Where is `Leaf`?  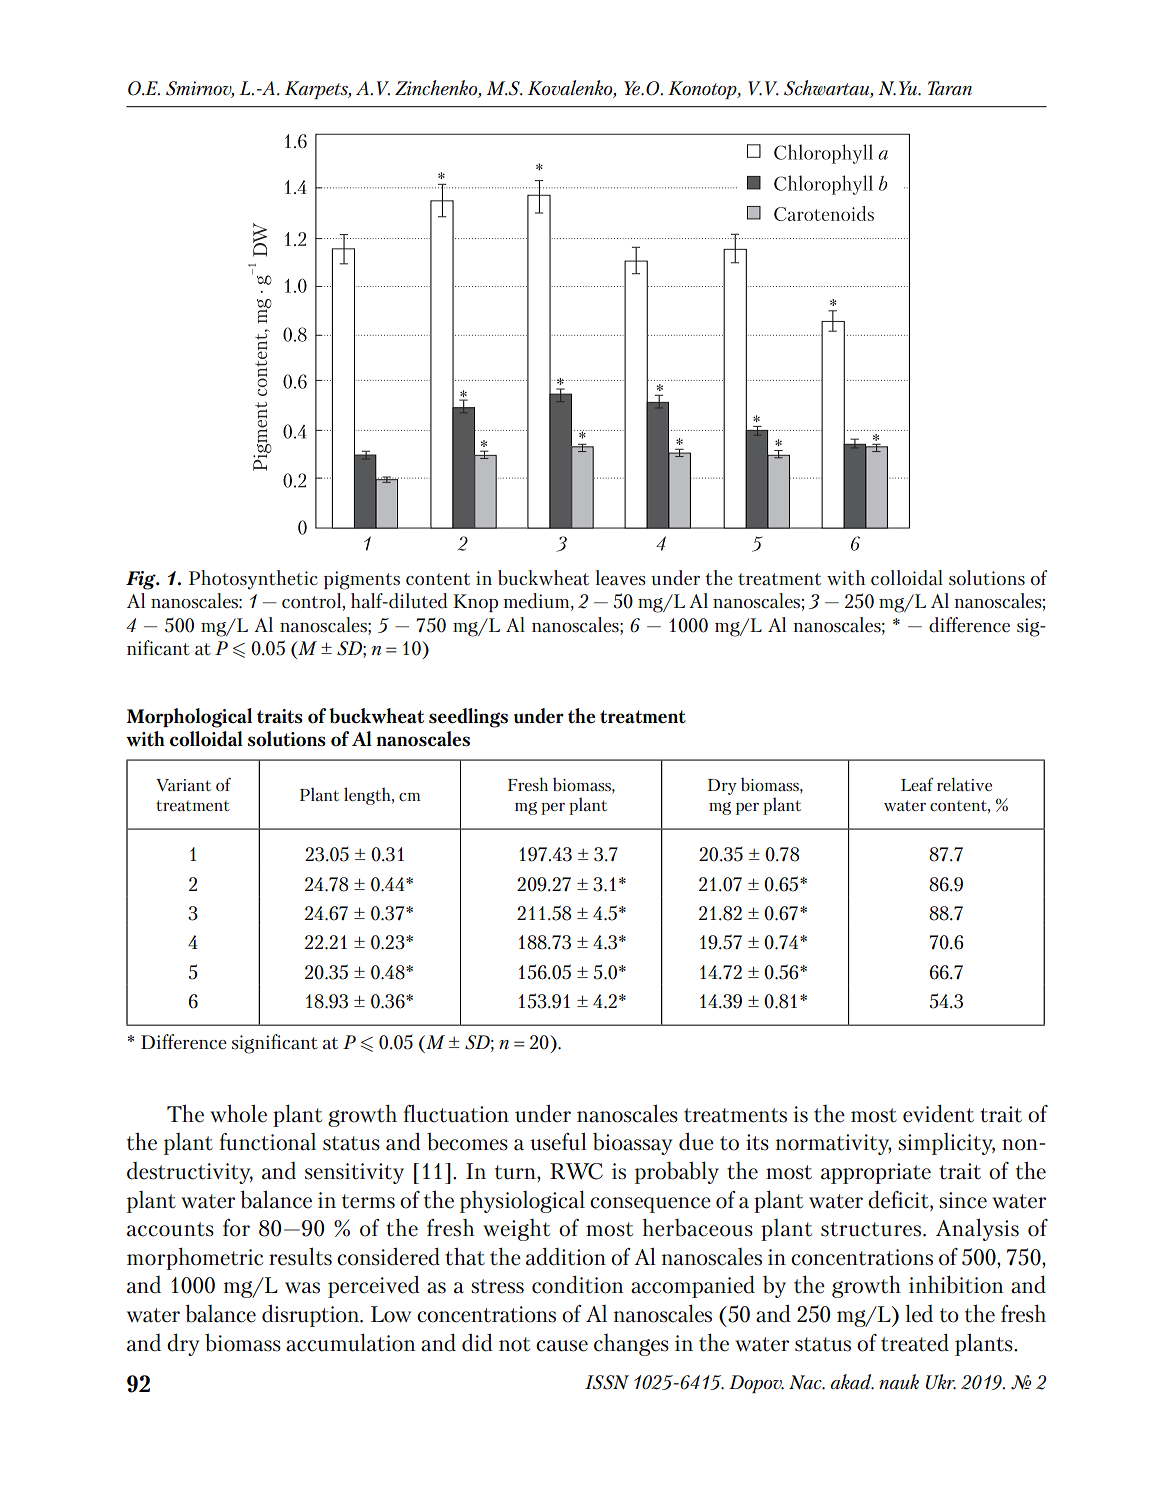
Leaf is located at coordinates (917, 784).
